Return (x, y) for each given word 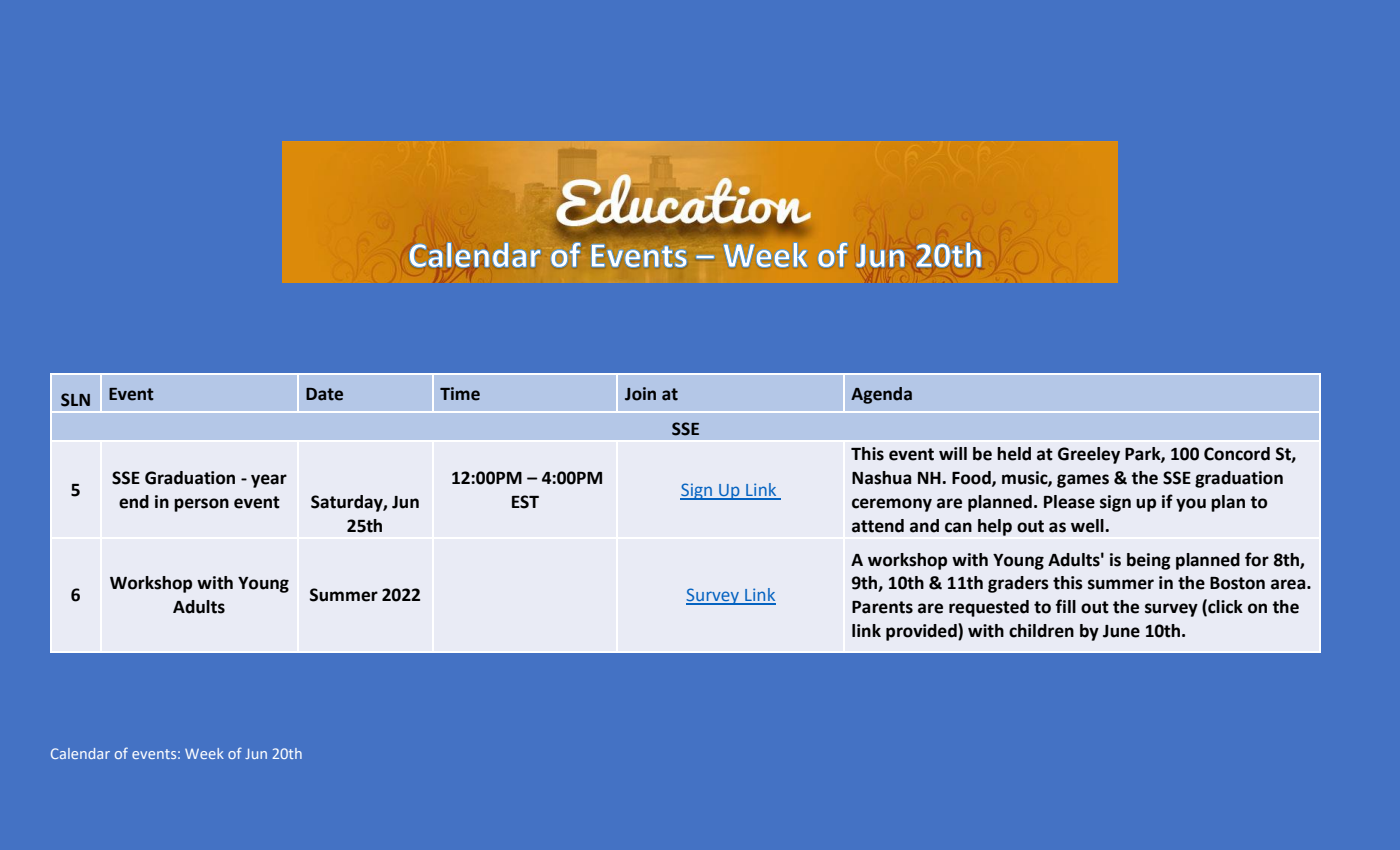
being (1149, 561)
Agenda (881, 395)
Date (324, 394)
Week (204, 753)
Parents (882, 607)
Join (640, 394)
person (201, 505)
